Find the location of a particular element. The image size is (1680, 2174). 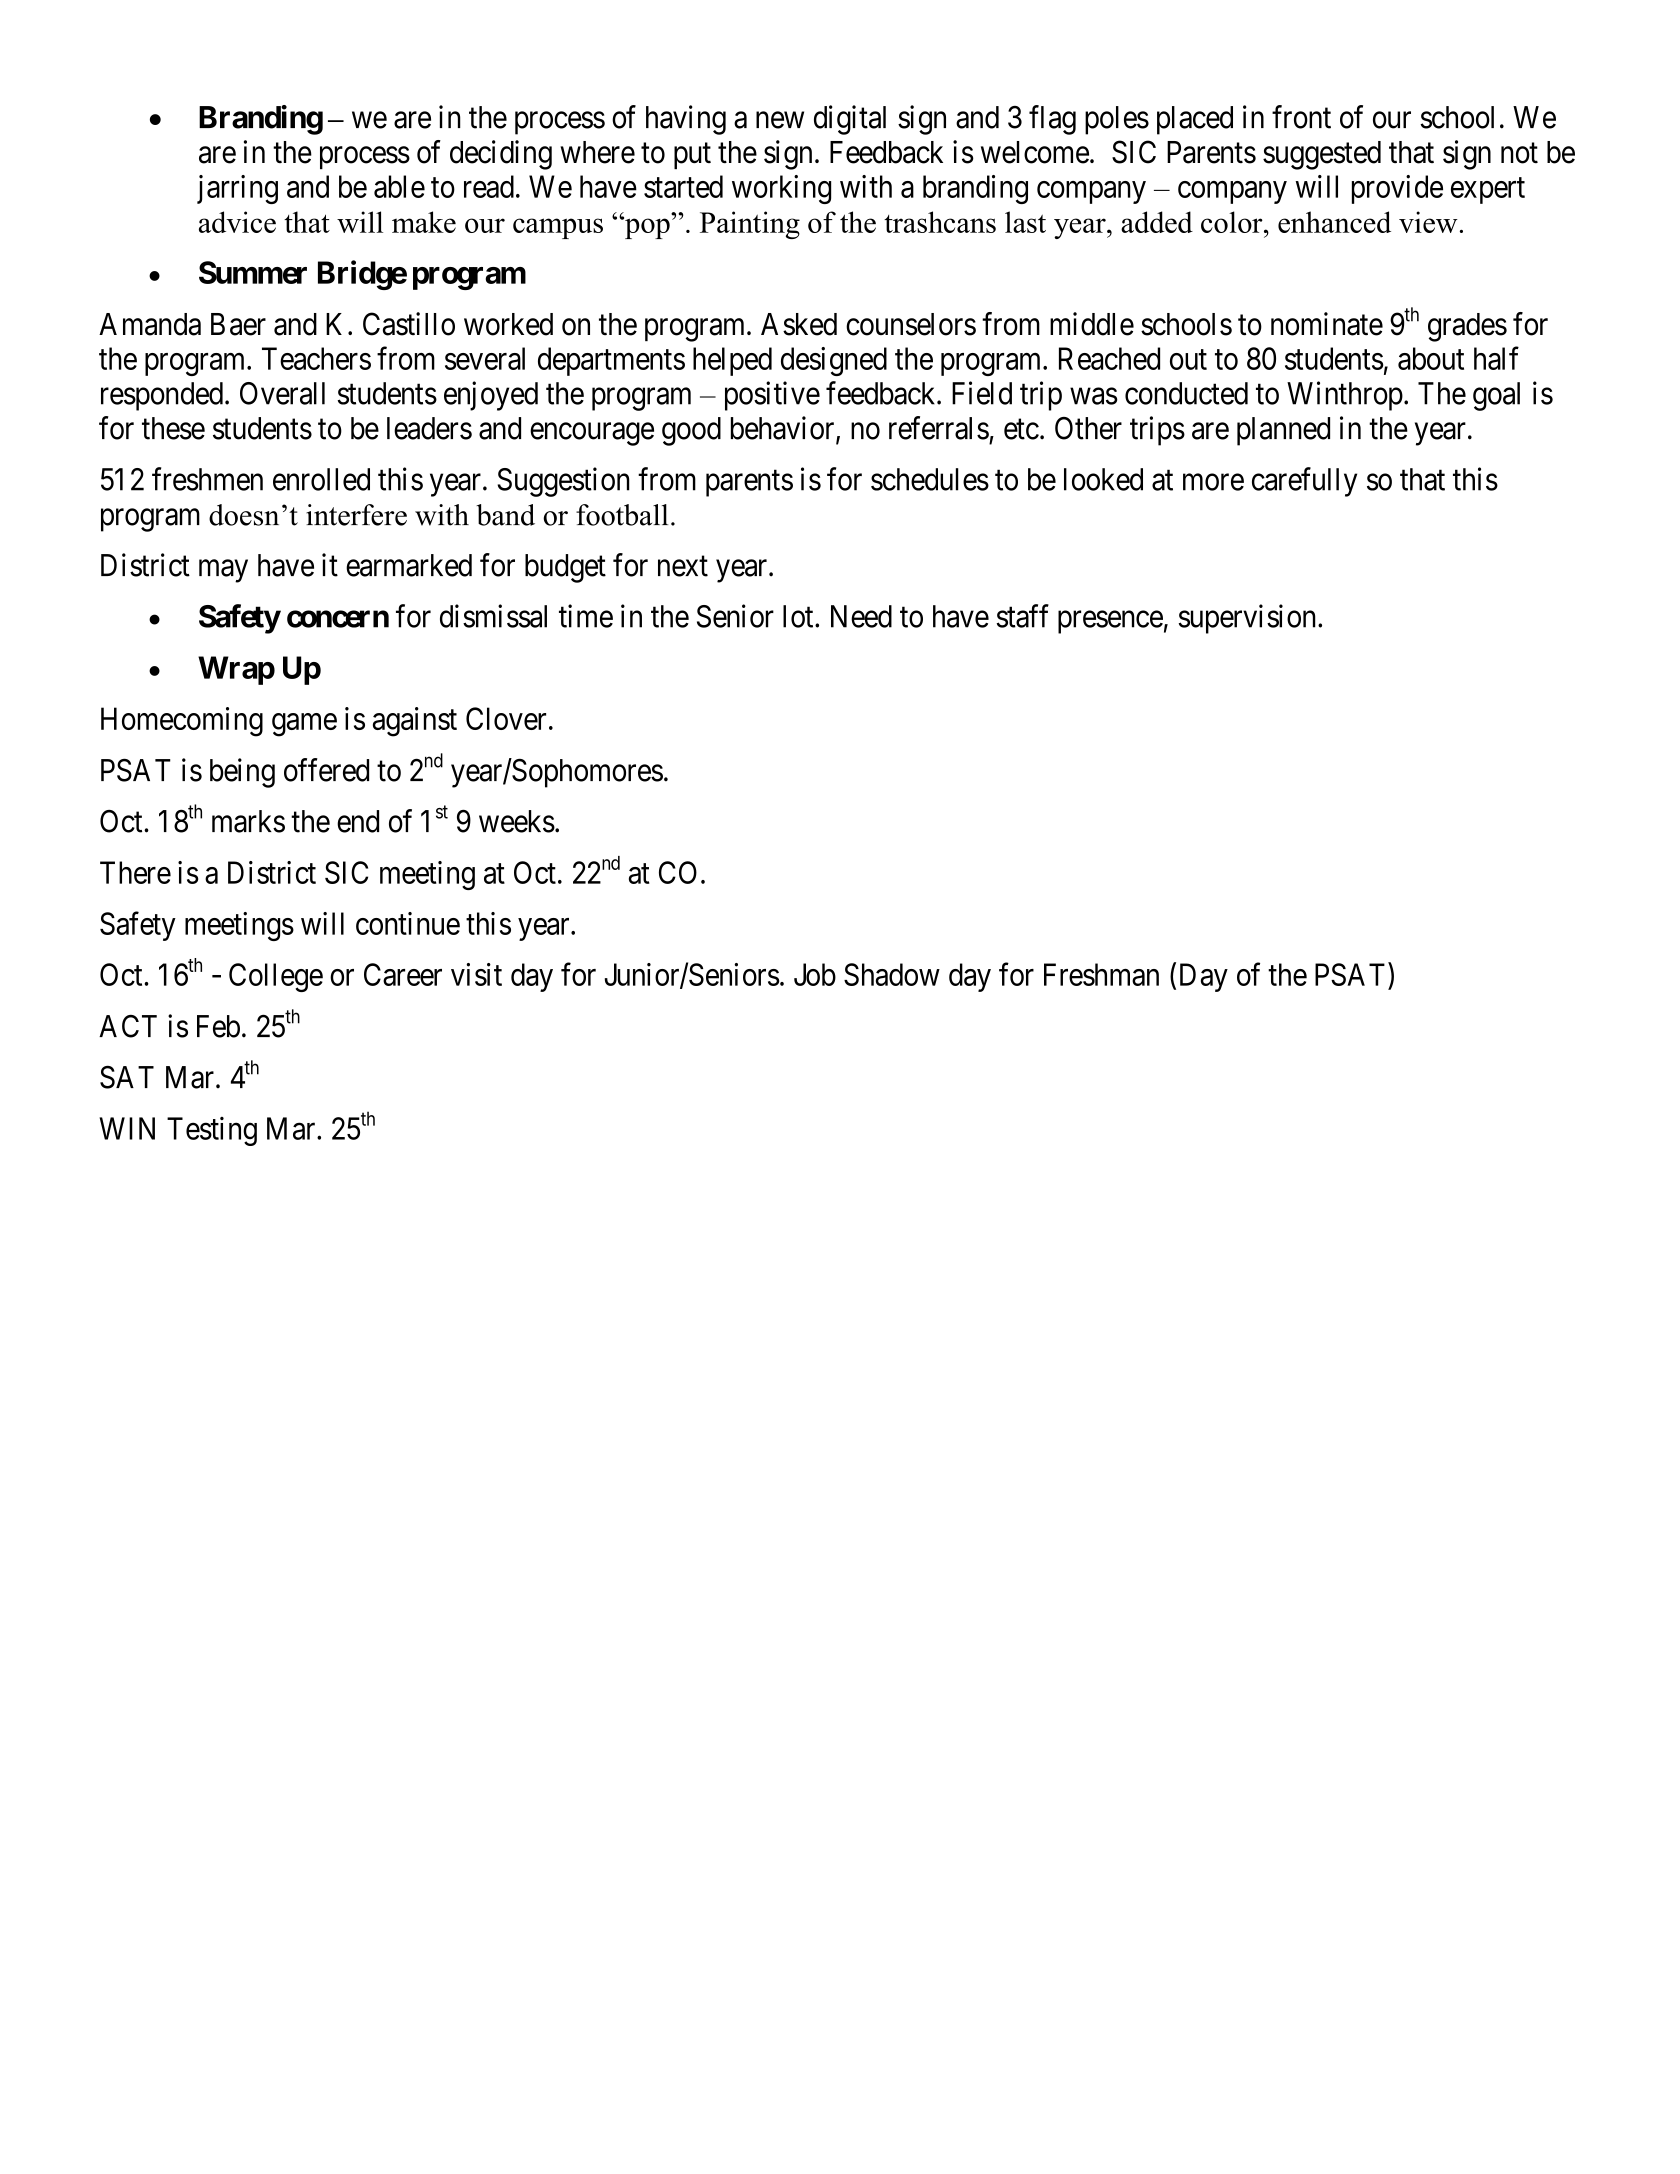

Freshman is located at coordinates (1101, 974).
